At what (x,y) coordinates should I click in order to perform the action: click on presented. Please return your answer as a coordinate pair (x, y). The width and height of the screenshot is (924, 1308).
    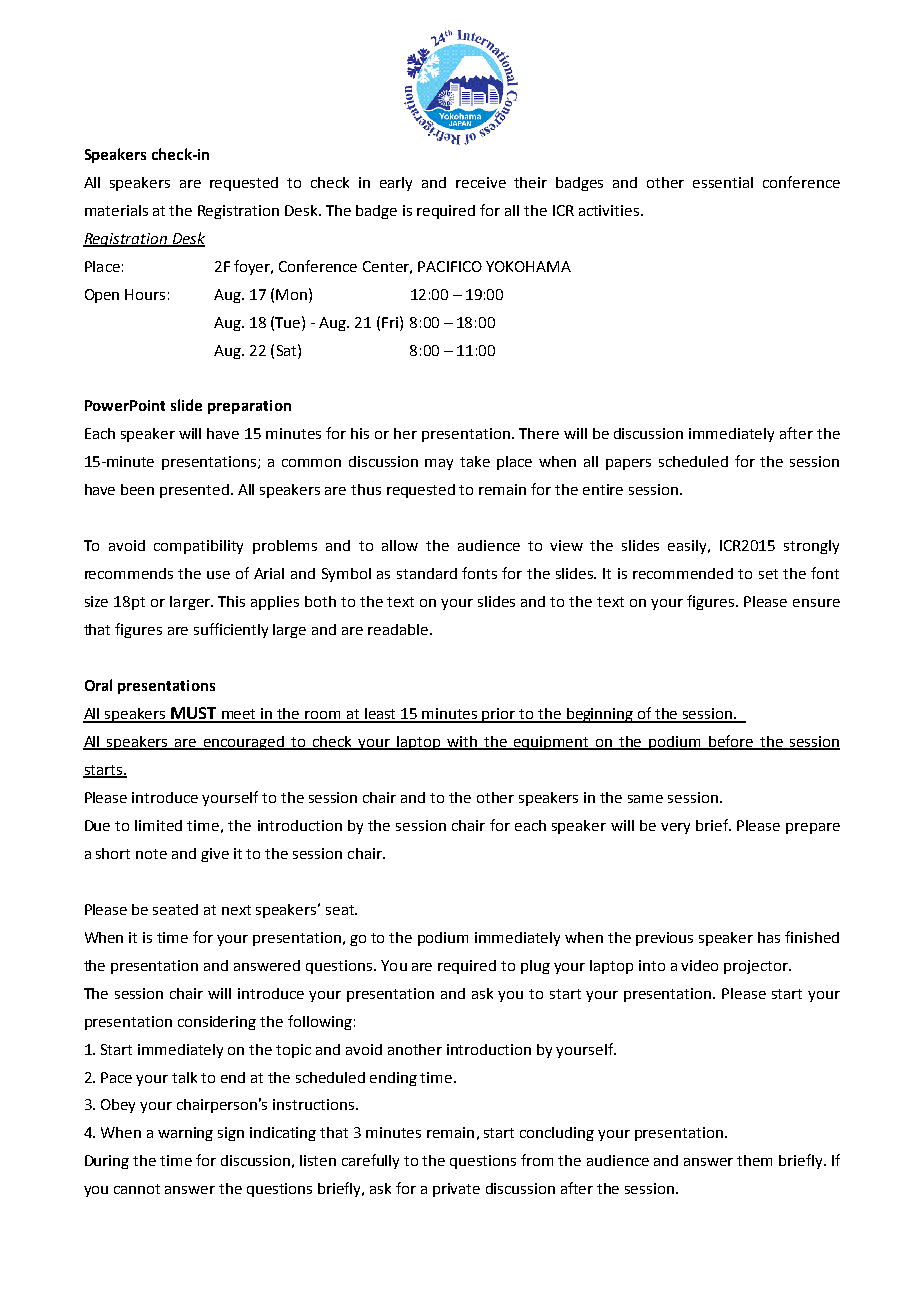
    Looking at the image, I should click on (196, 491).
